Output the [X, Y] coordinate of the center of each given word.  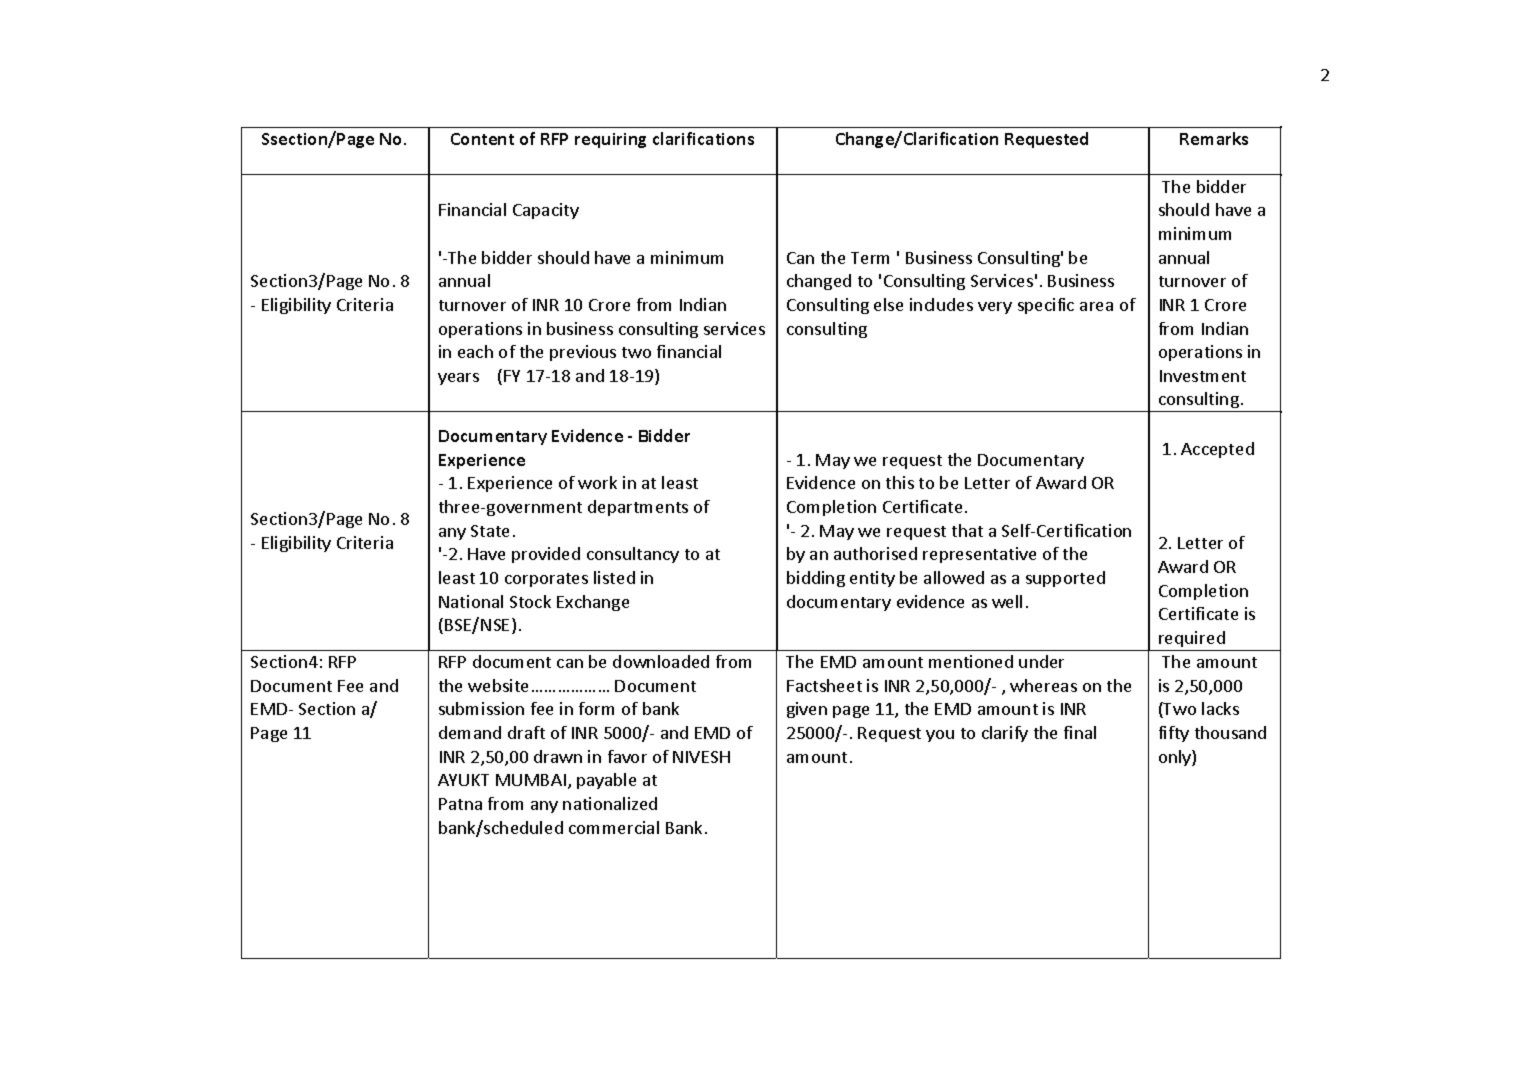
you [940, 736]
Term [870, 258]
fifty [1174, 734]
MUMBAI [531, 780]
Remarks [1214, 138]
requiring [610, 140]
